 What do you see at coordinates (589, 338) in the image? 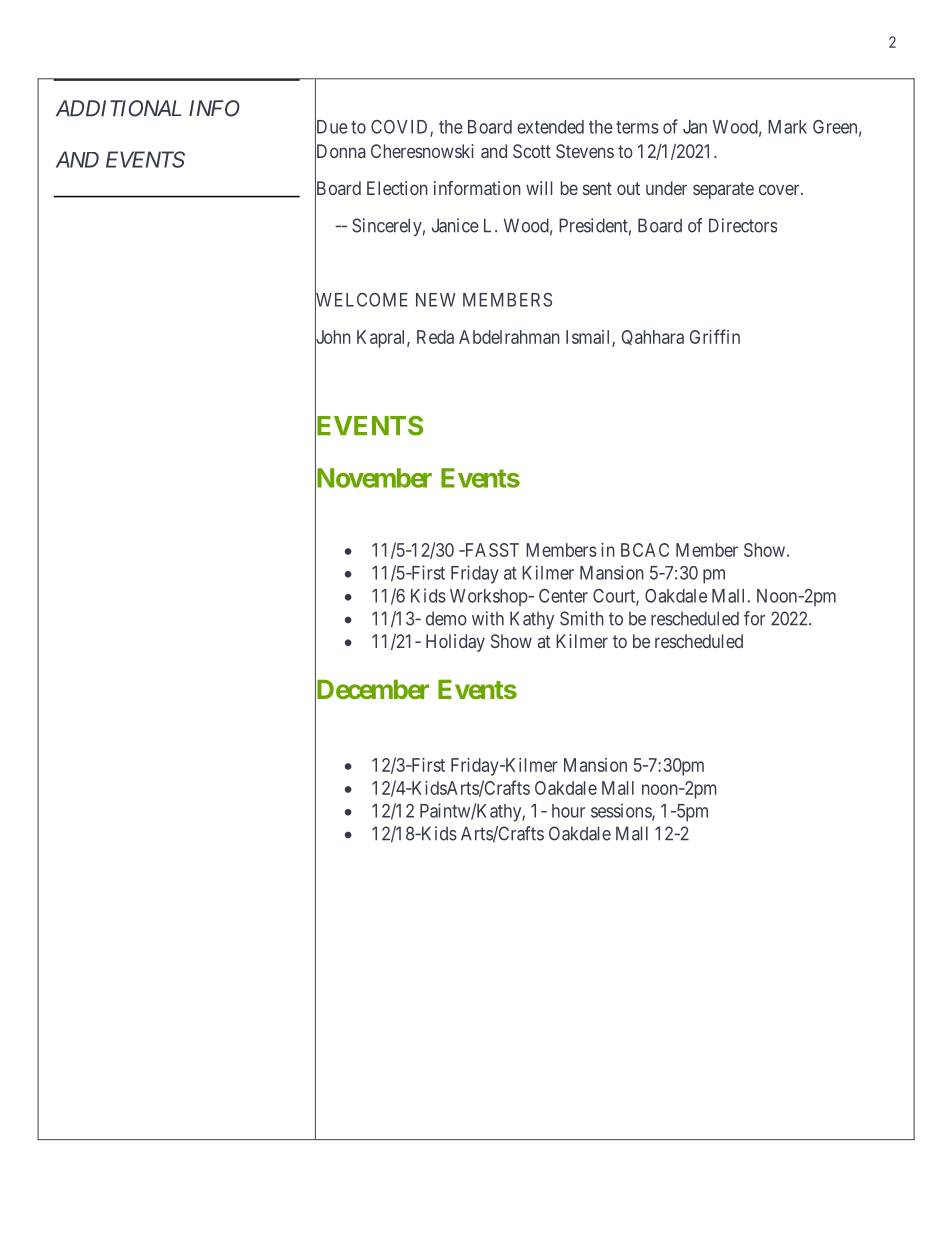
I see `Ismail` at bounding box center [589, 338].
